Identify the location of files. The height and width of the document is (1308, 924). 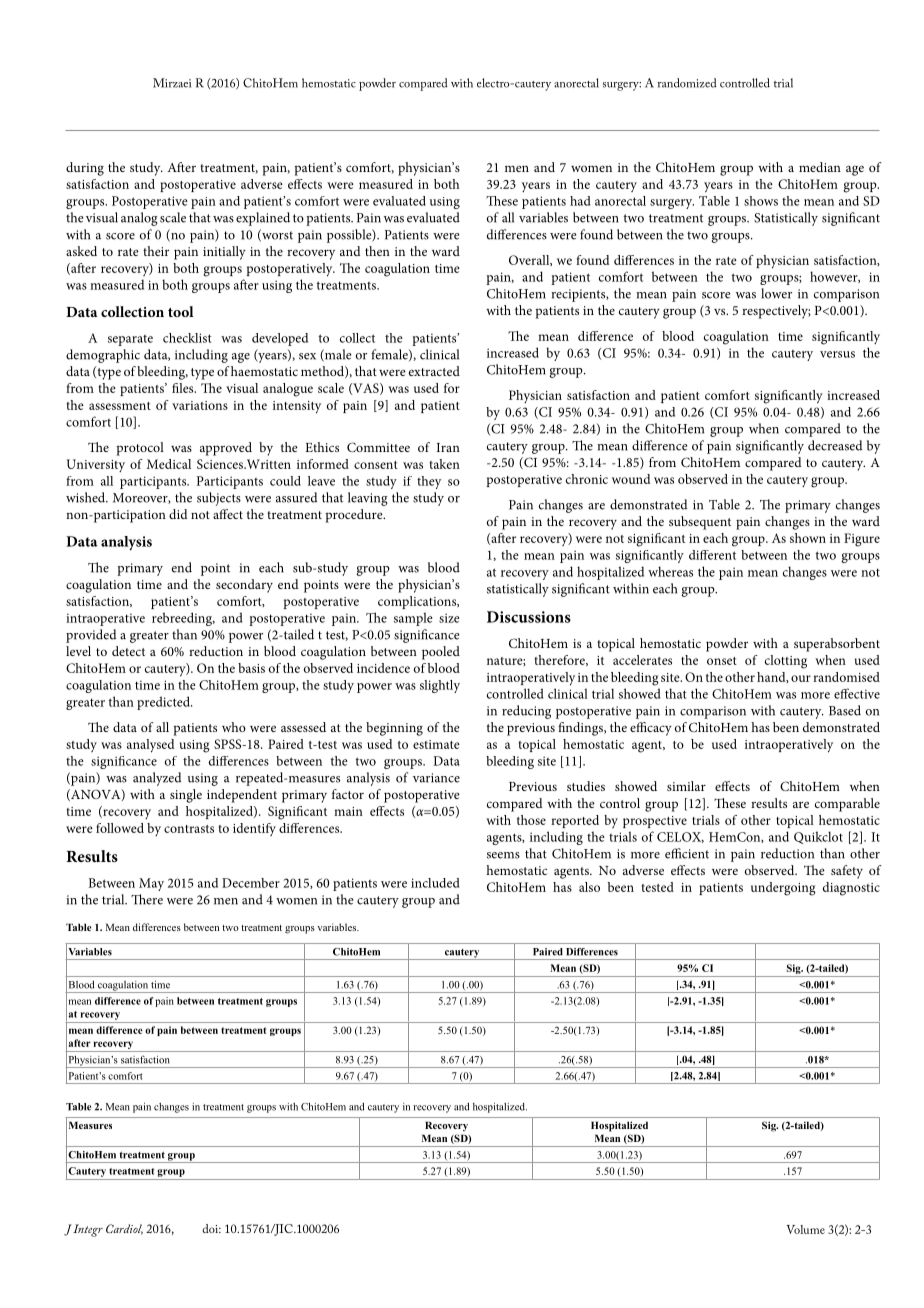
(184, 388).
